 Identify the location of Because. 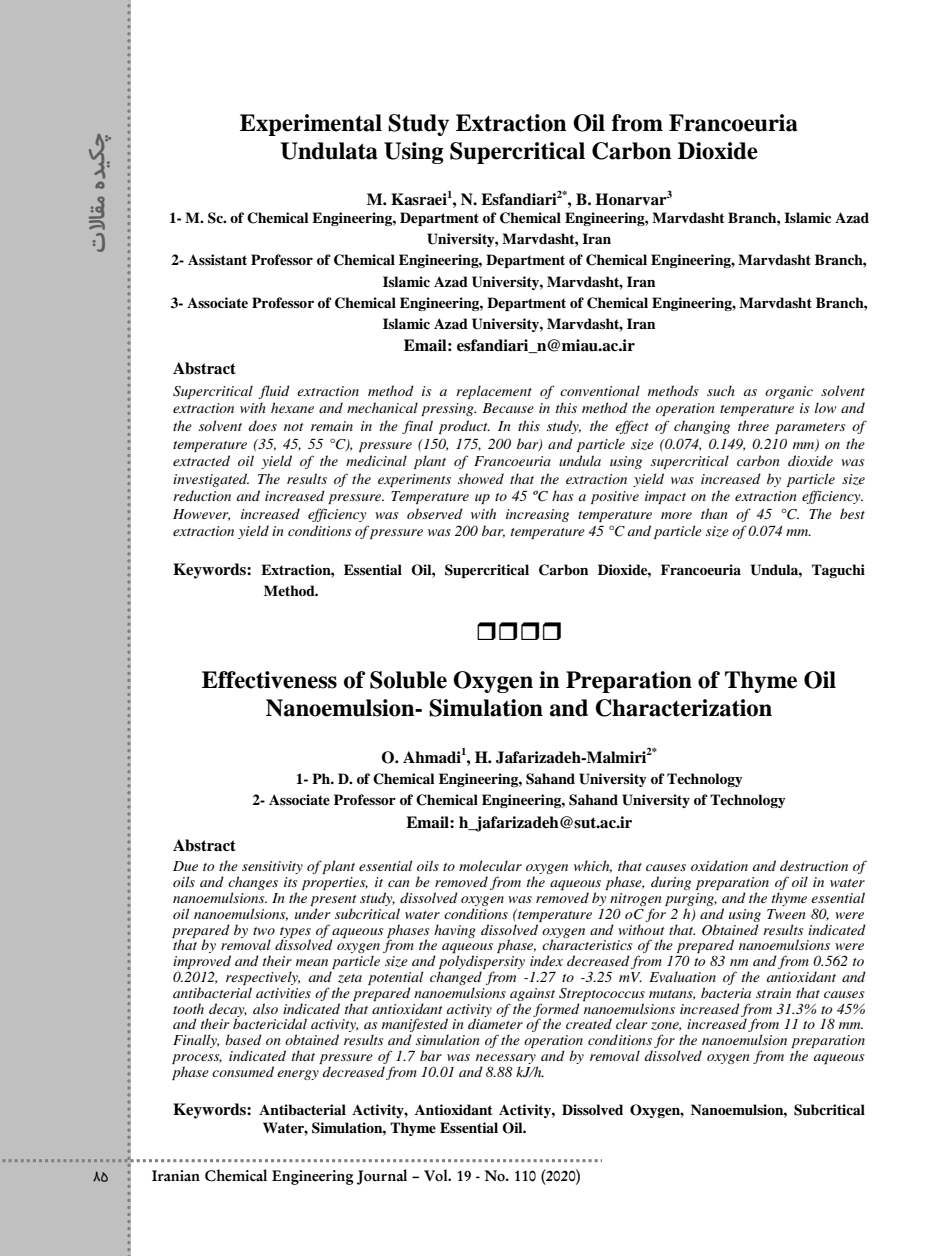
(508, 408).
